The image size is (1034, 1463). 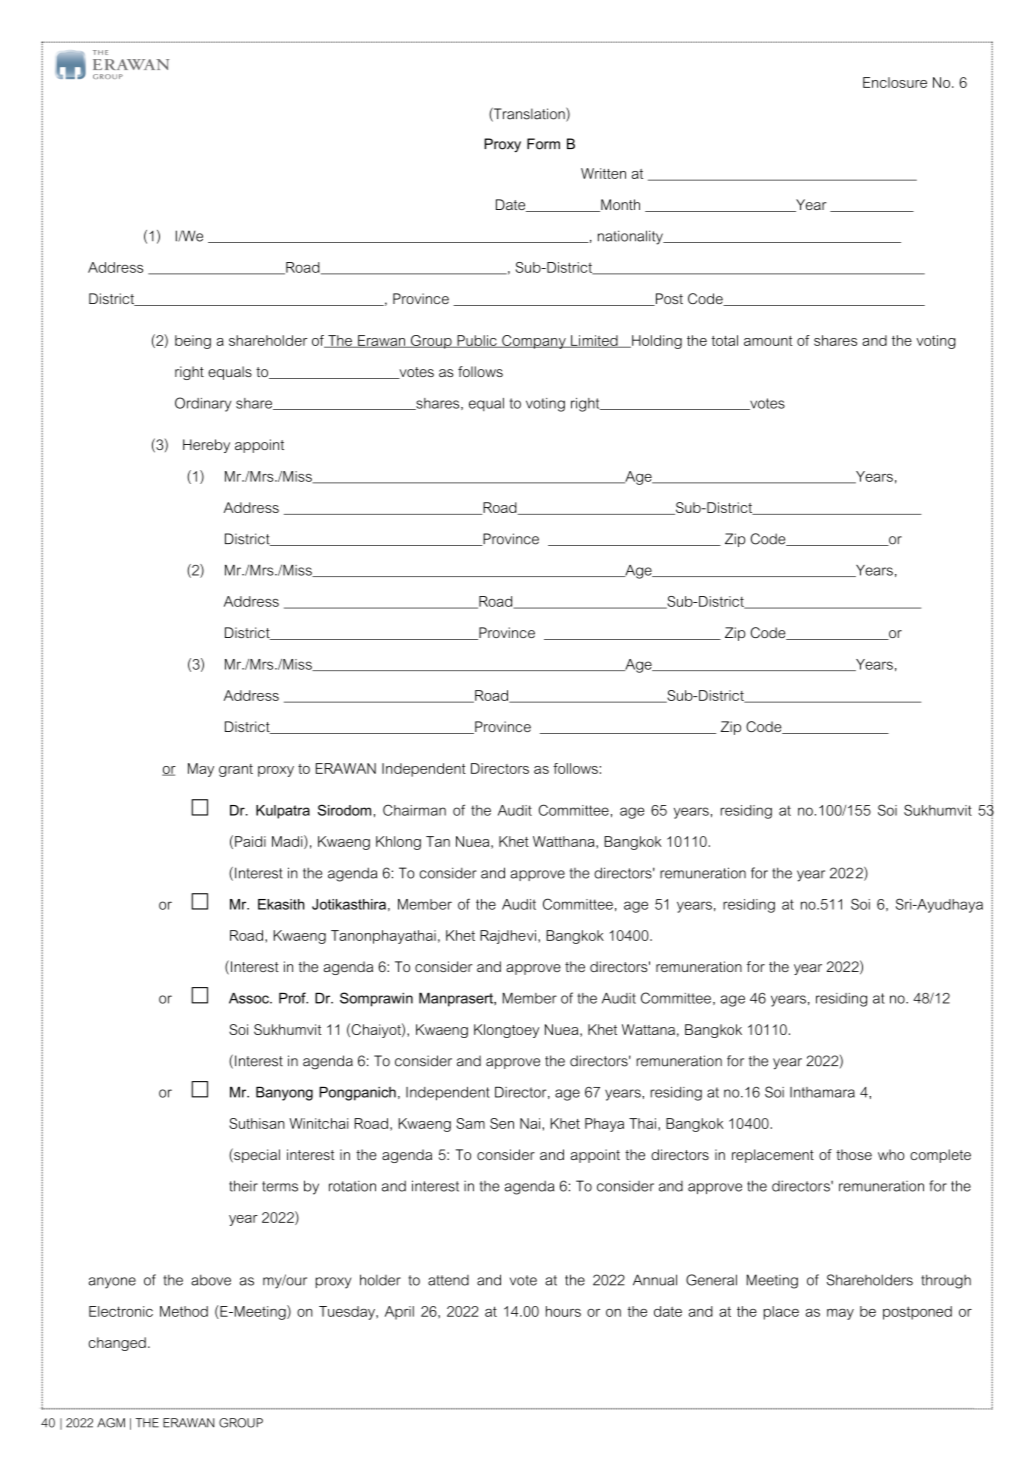 What do you see at coordinates (250, 998) in the screenshot?
I see `Assoc` at bounding box center [250, 998].
